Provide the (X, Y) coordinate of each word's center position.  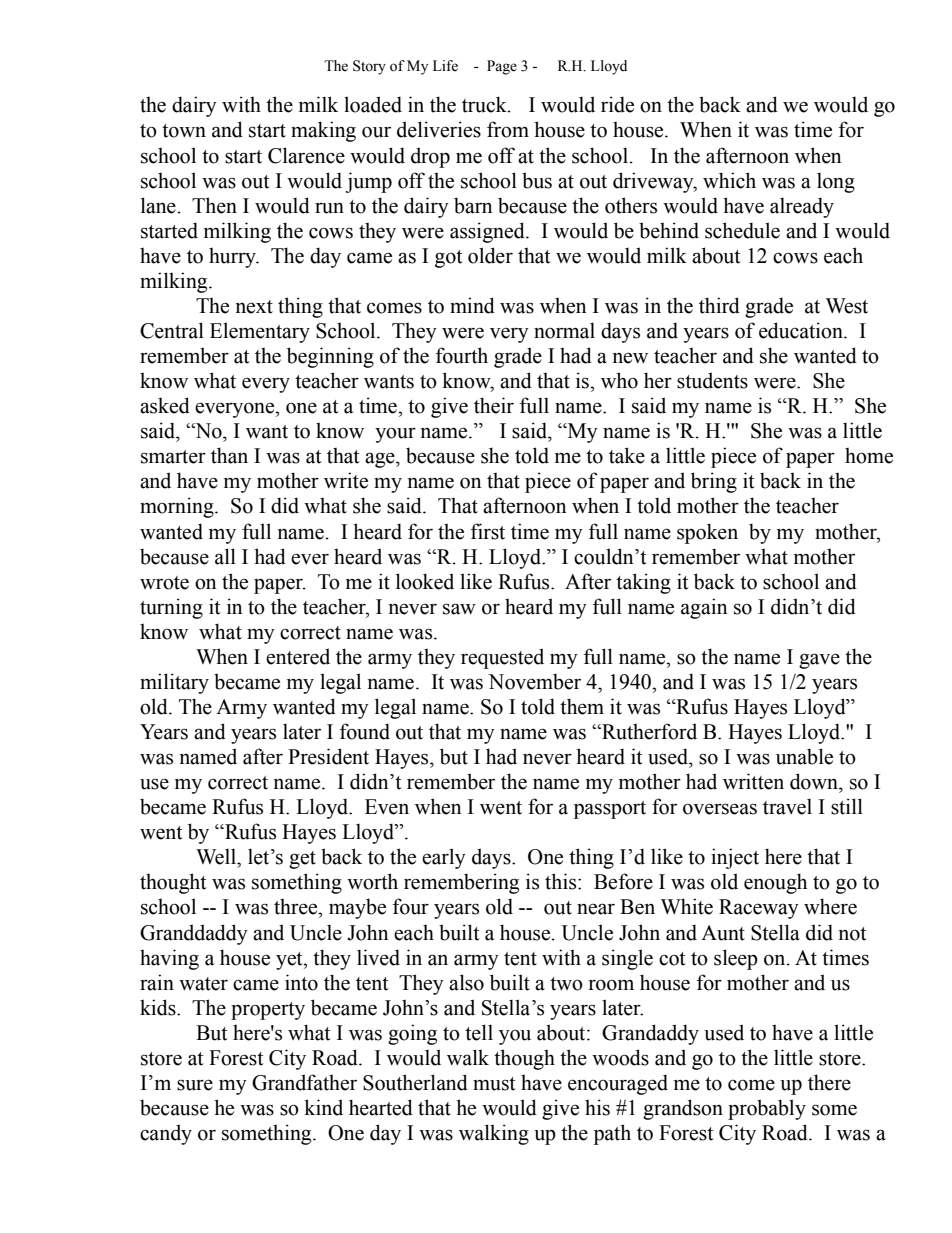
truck (485, 104)
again (704, 608)
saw (459, 609)
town (184, 131)
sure (195, 1085)
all (225, 556)
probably (767, 1109)
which (729, 180)
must (494, 1084)
